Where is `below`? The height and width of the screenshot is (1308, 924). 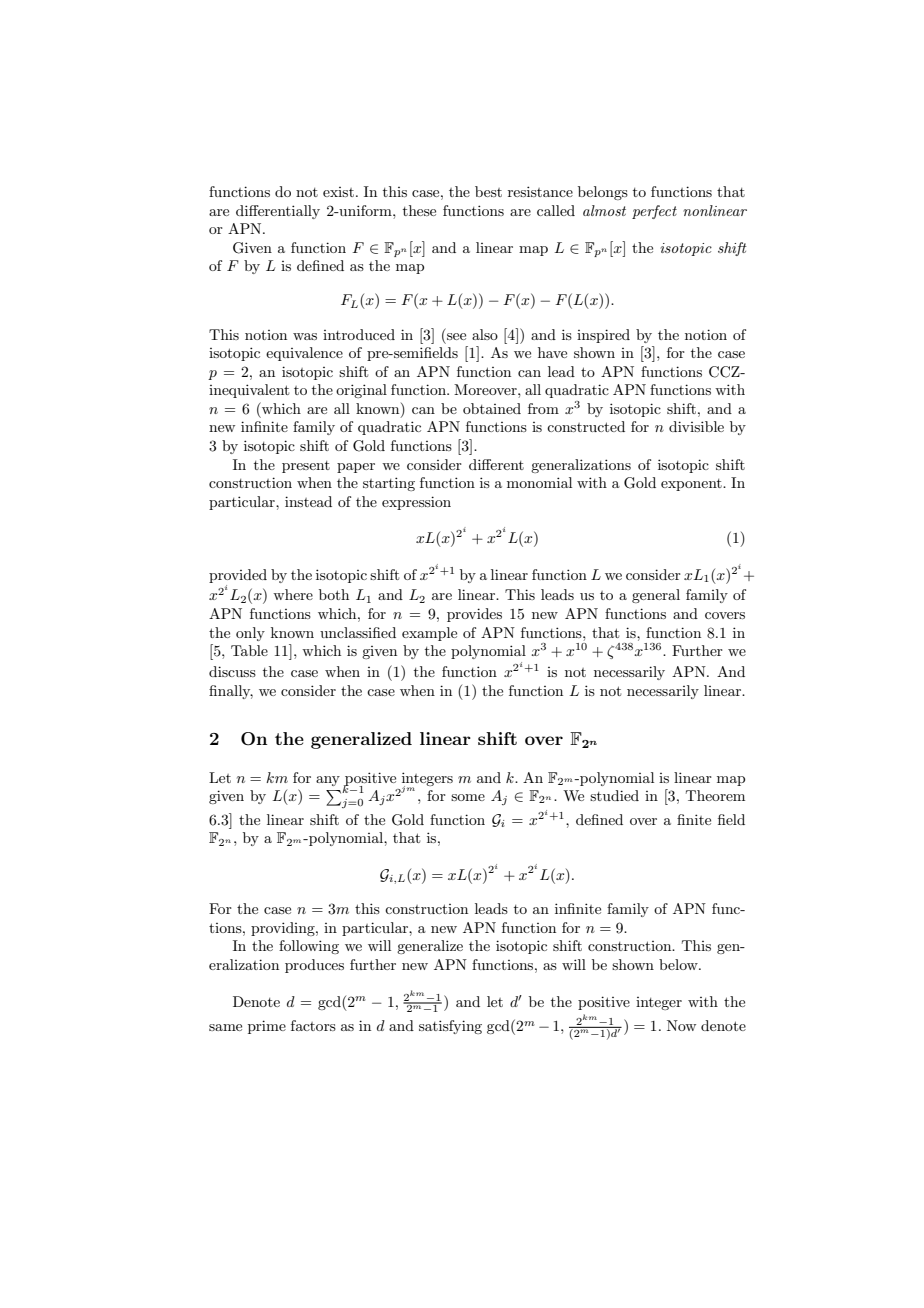 below is located at coordinates (679, 964).
